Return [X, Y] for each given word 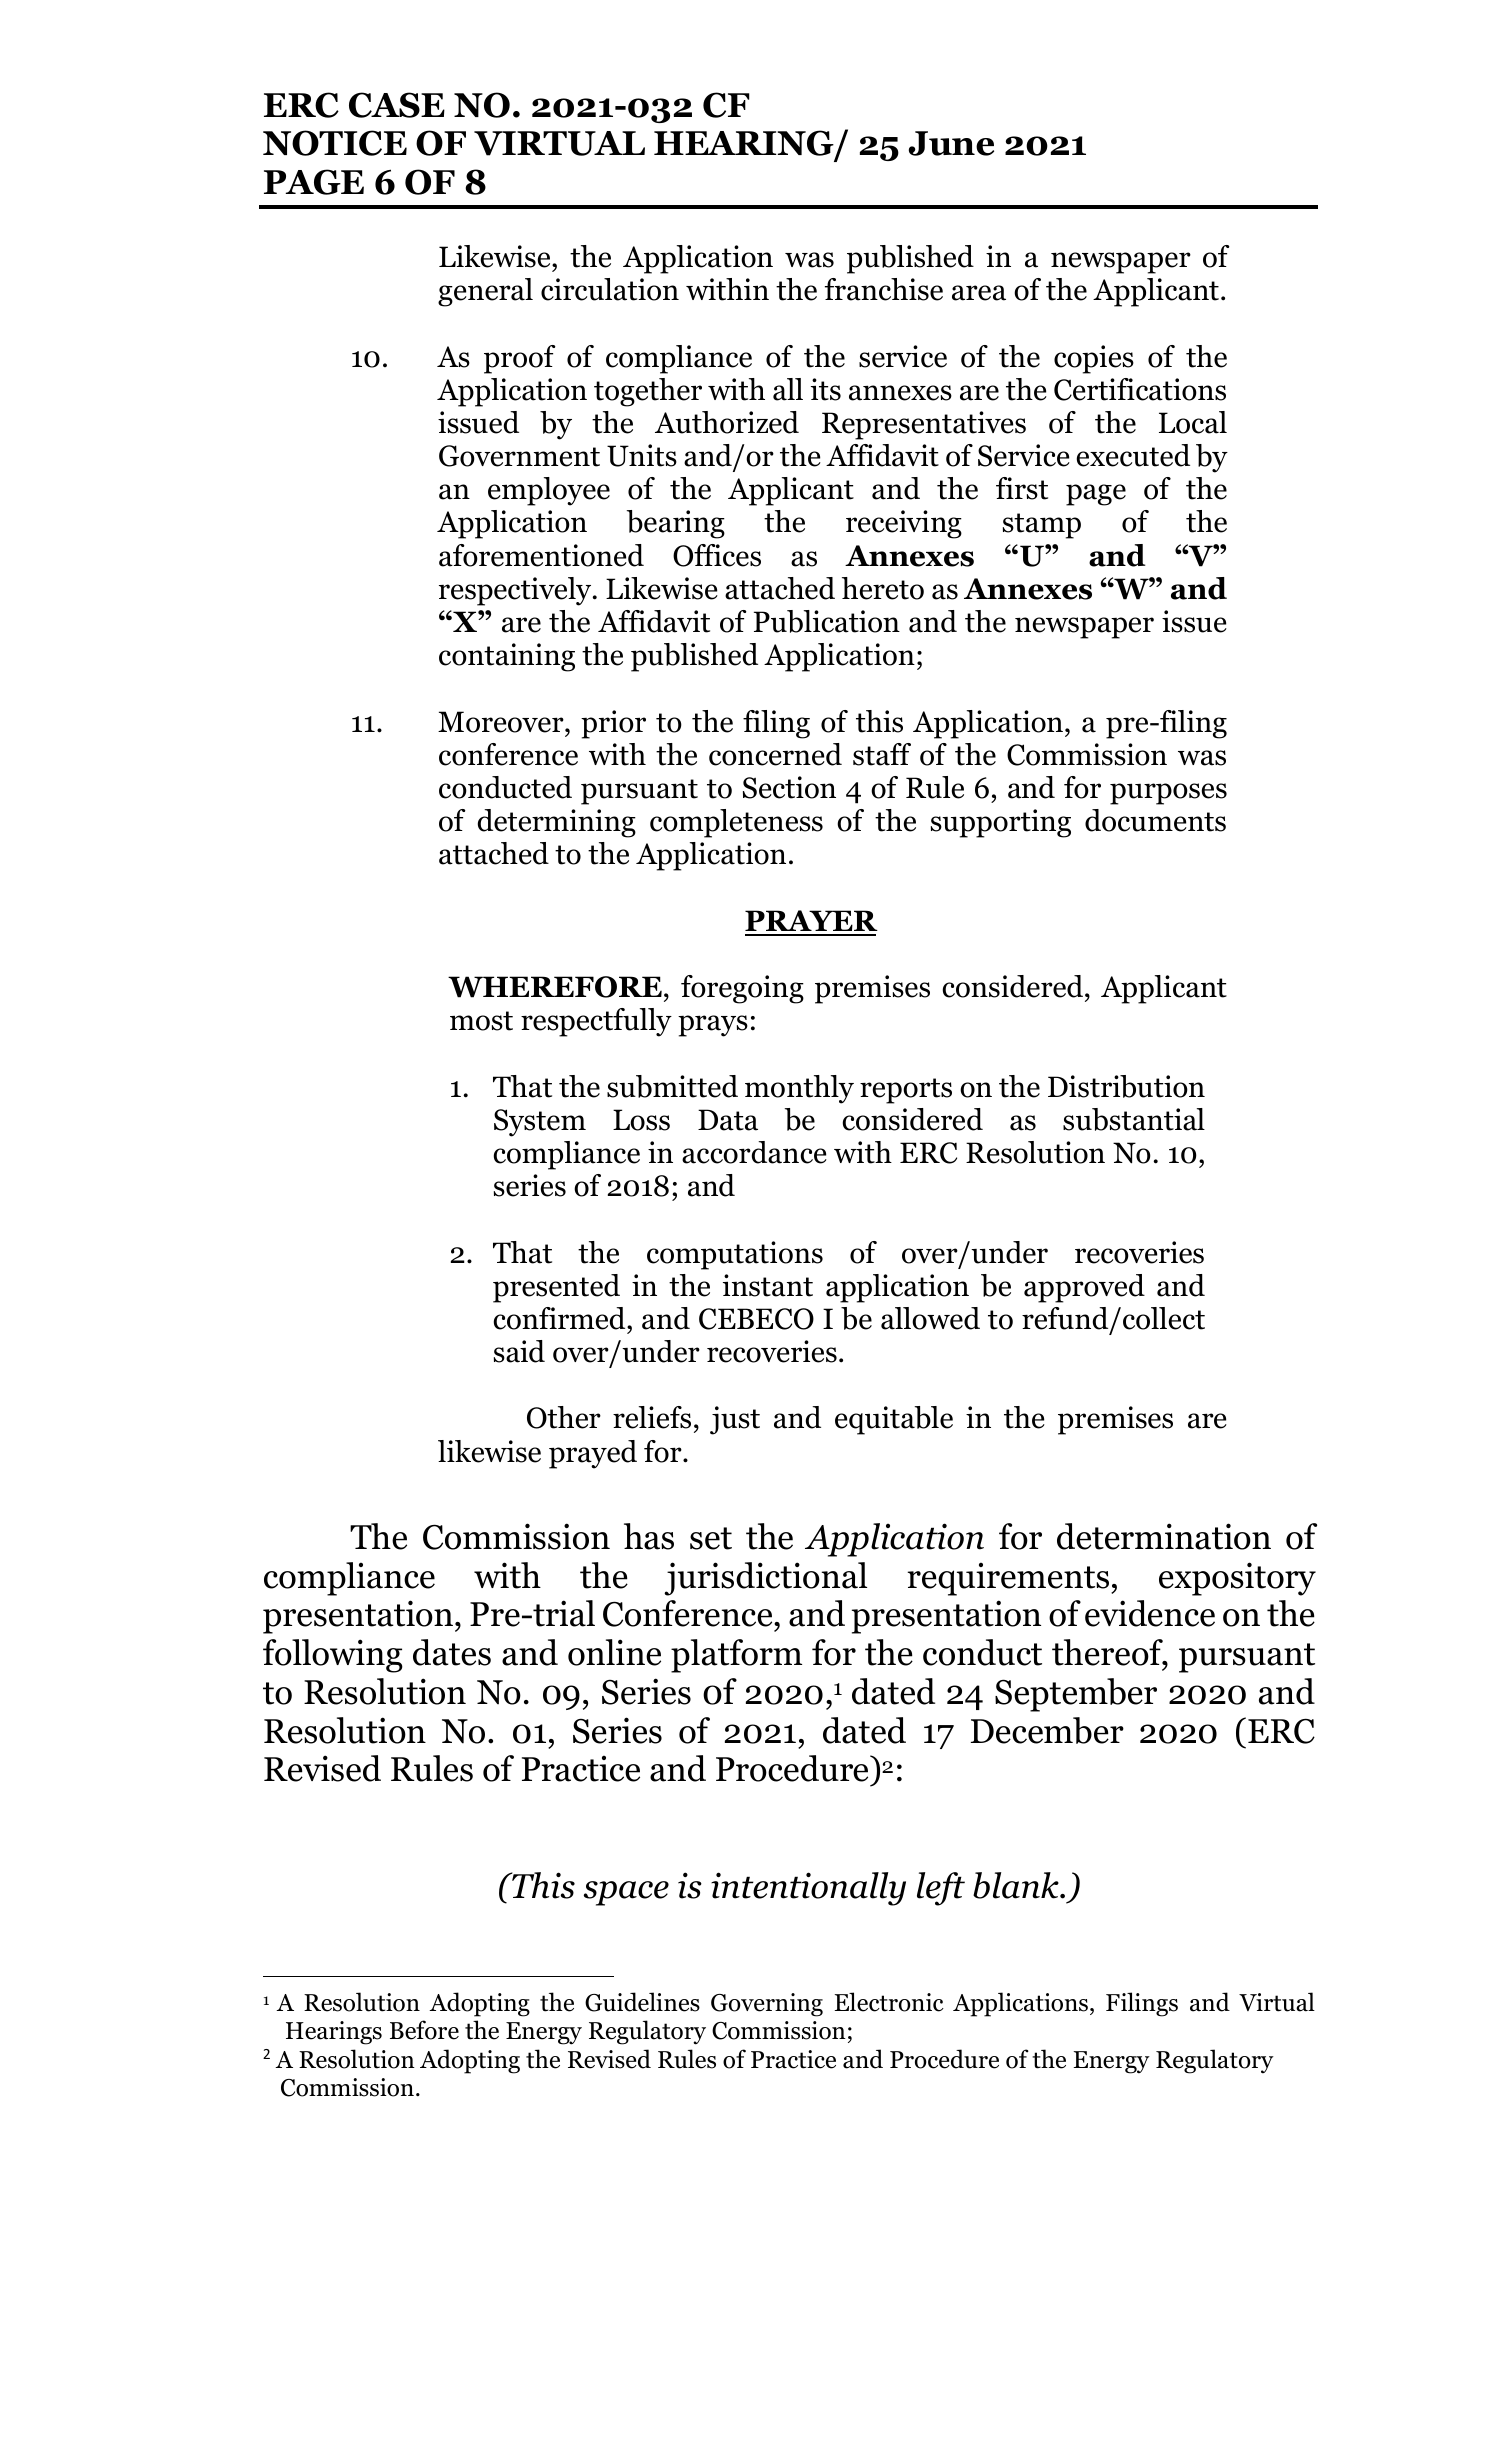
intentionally [808, 1889]
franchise [884, 289]
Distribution [1126, 1086]
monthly [799, 1089]
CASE [397, 105]
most [481, 1021]
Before [424, 2030]
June [951, 143]
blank [1017, 1885]
